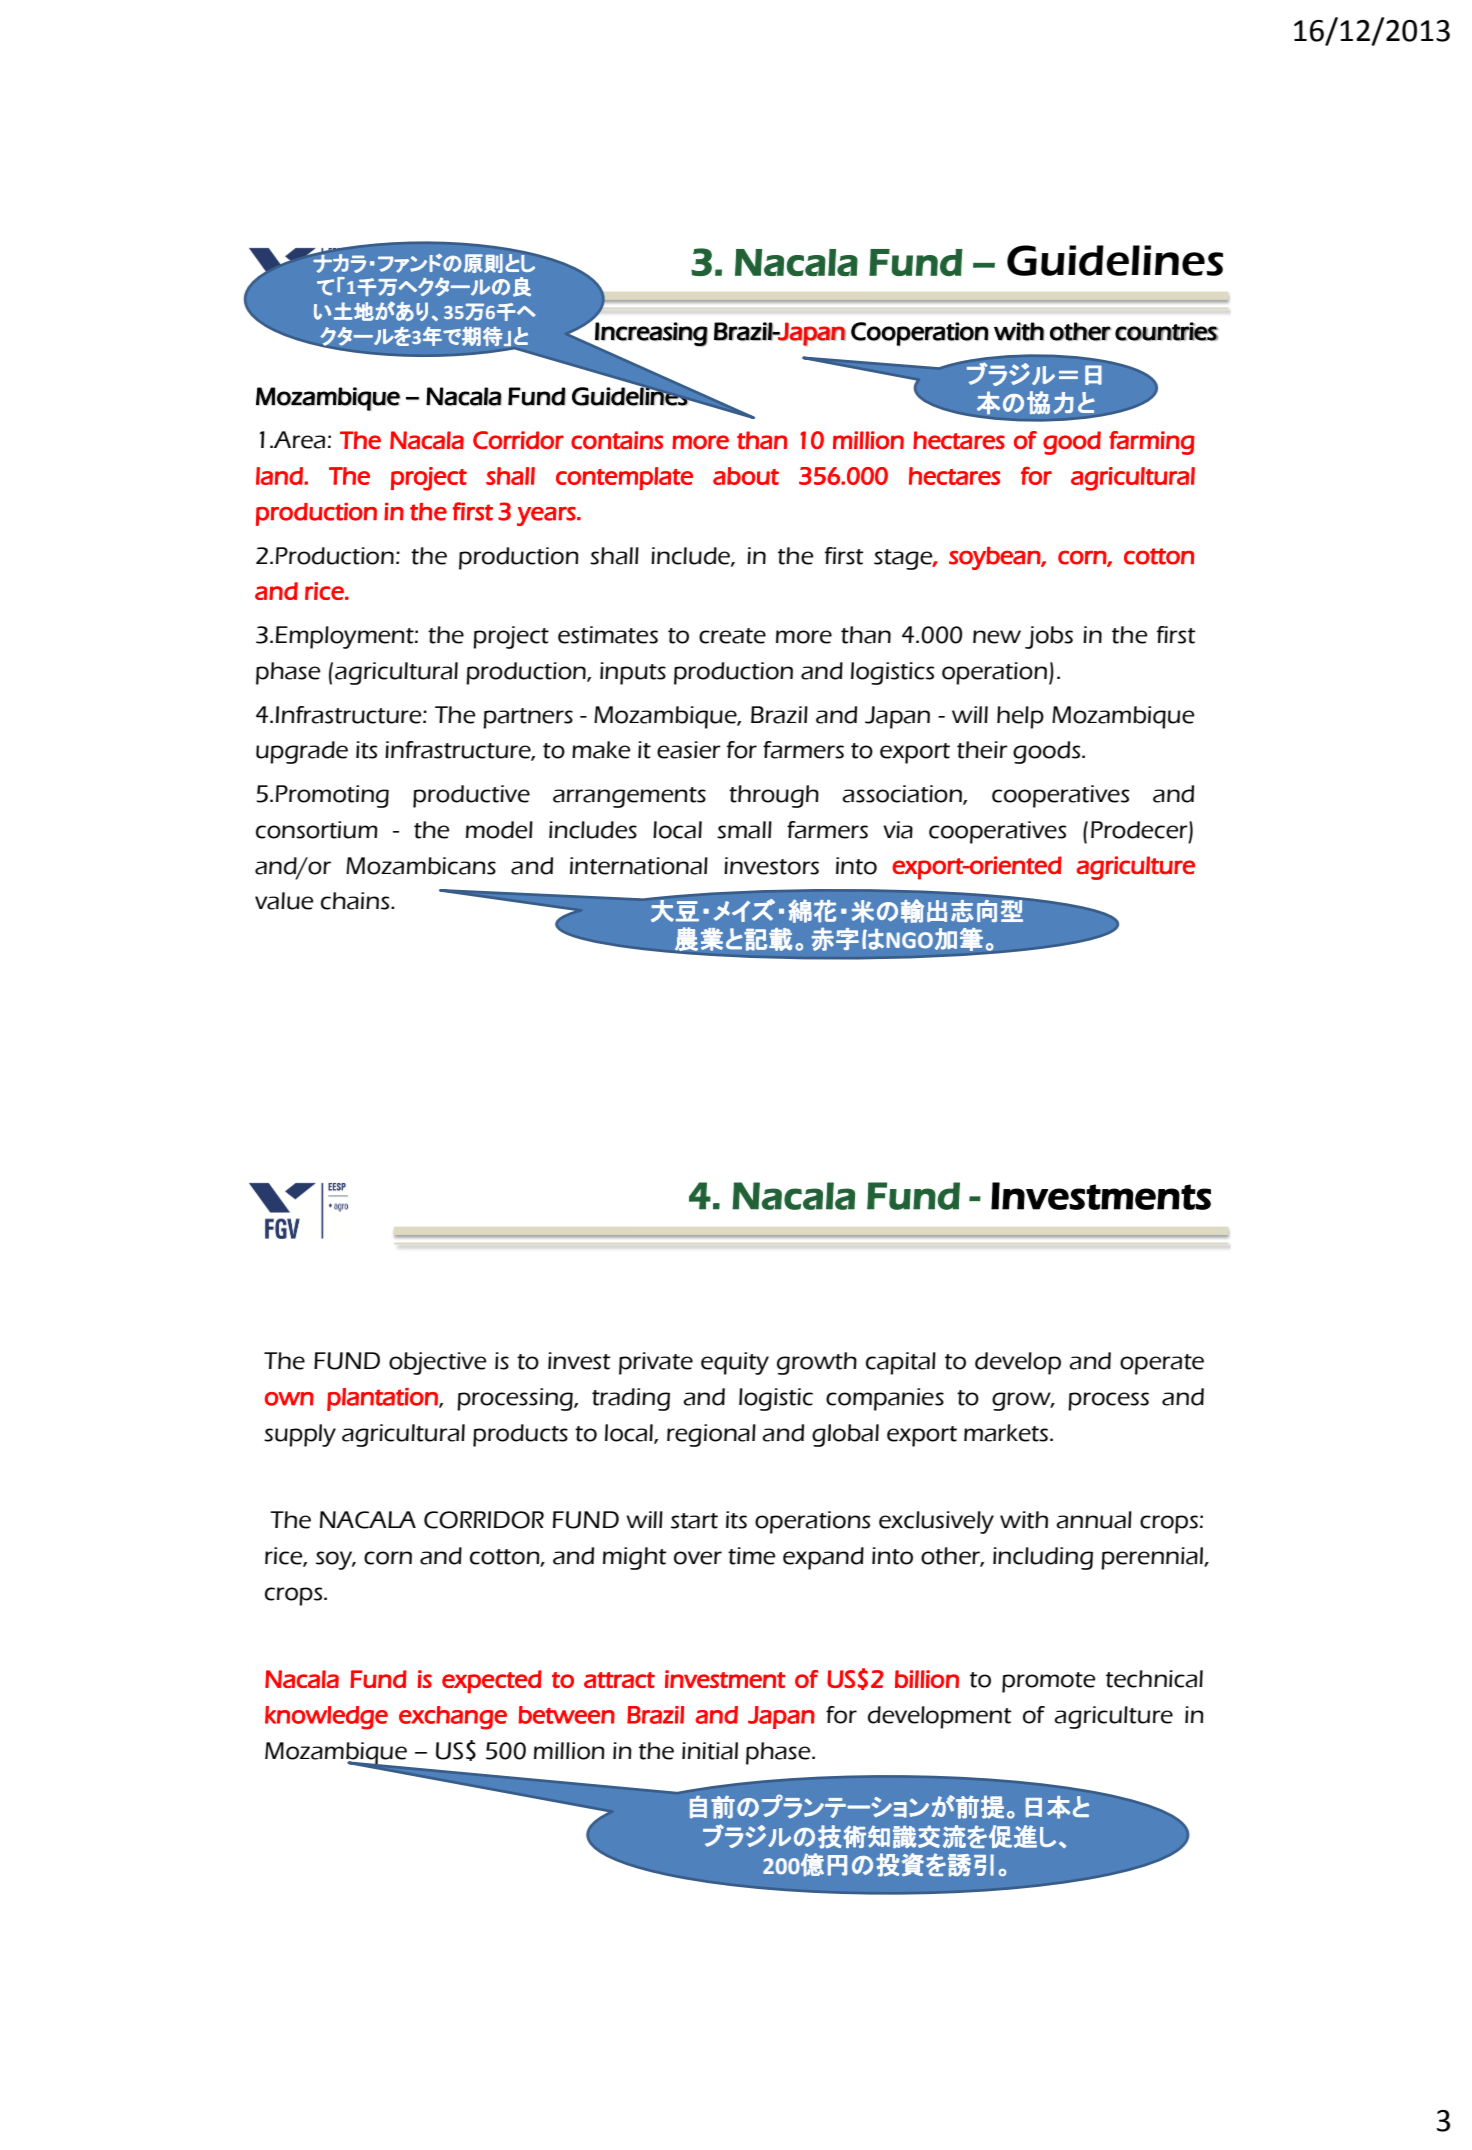 This document has height=2150, width=1472. Describe the element at coordinates (735, 1363) in the document. I see `equity` at that location.
